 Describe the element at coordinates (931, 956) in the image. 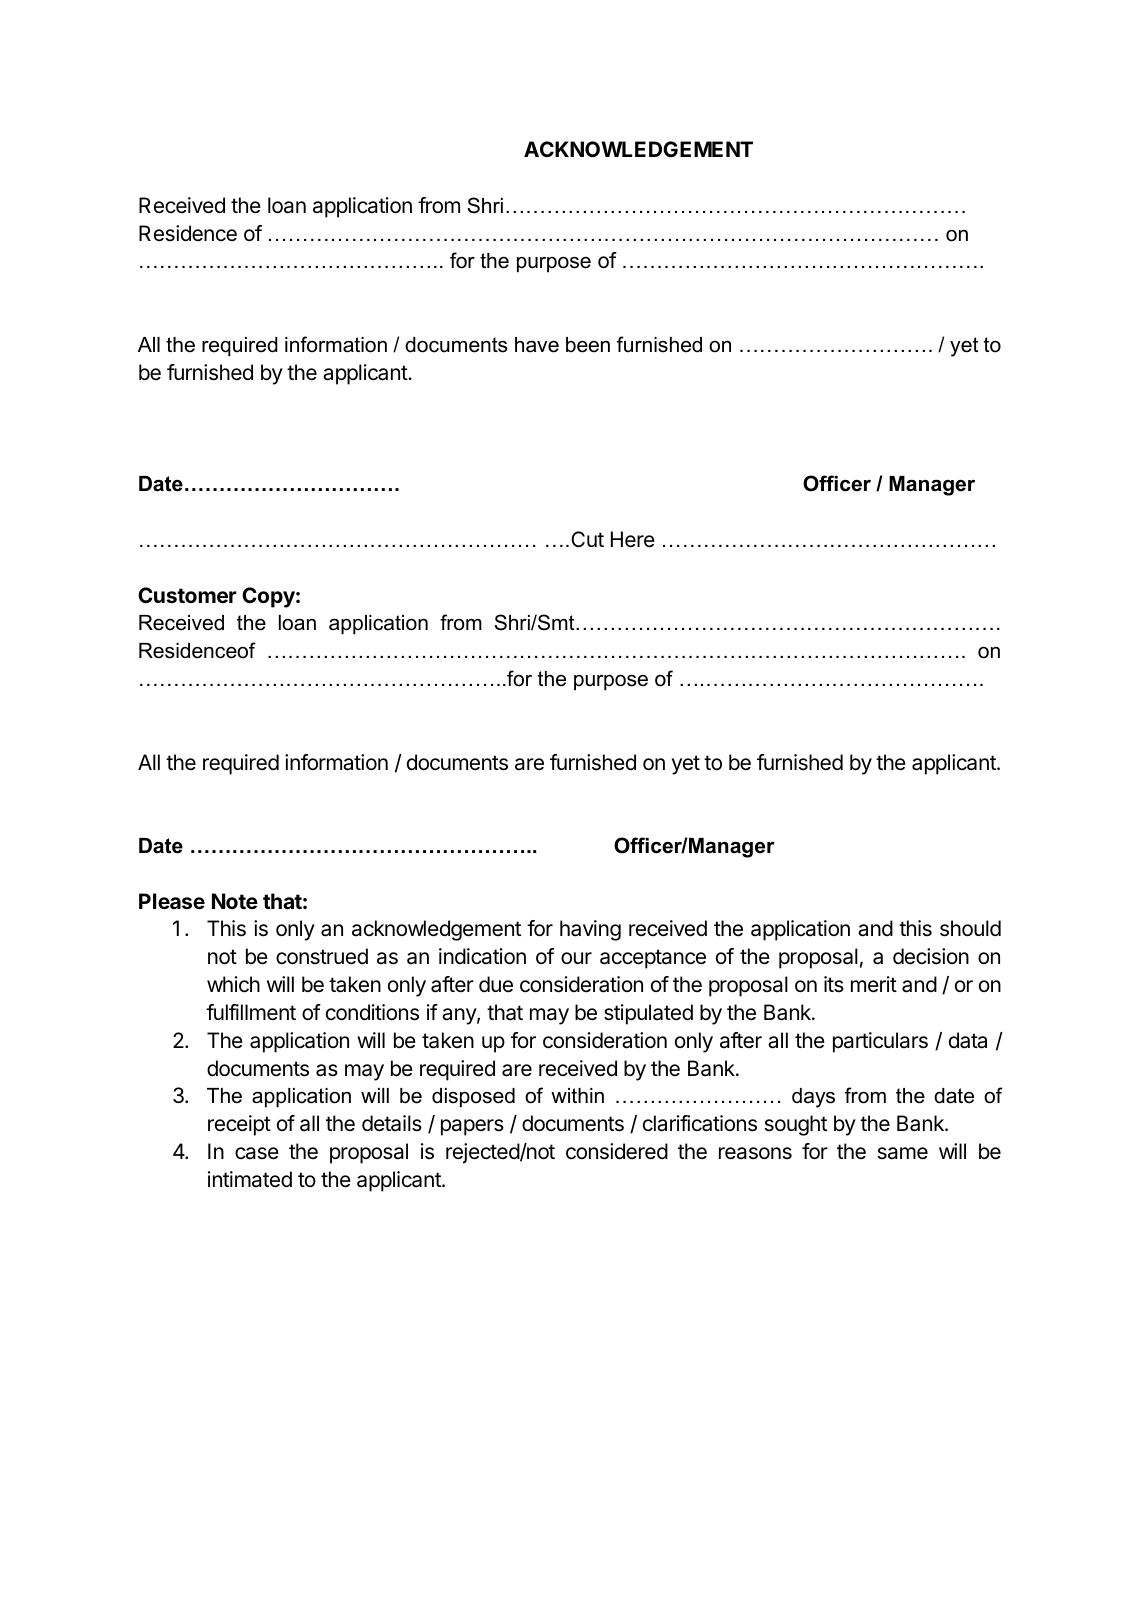

I see `decision` at that location.
